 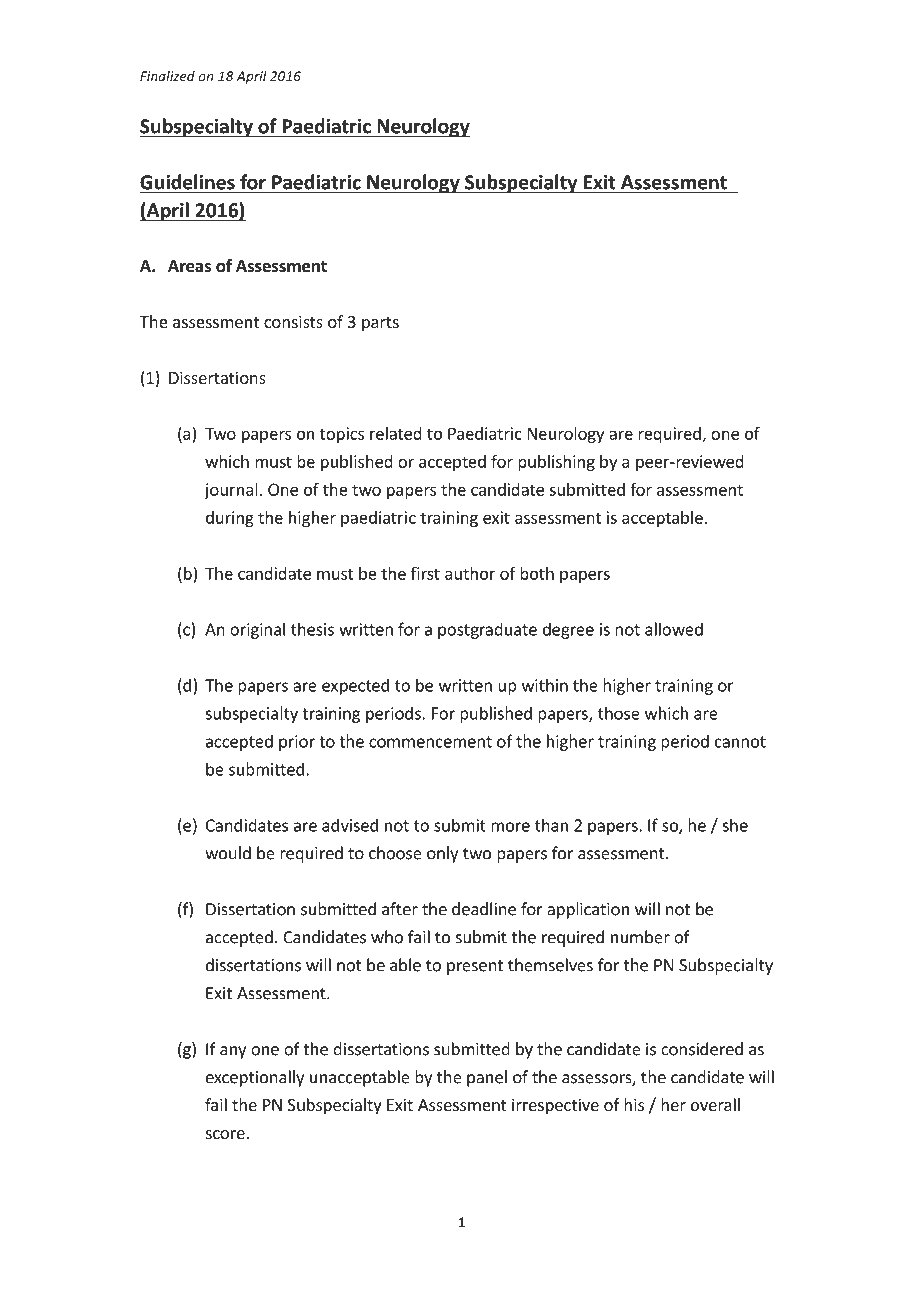 What do you see at coordinates (470, 573) in the image?
I see `author` at bounding box center [470, 573].
